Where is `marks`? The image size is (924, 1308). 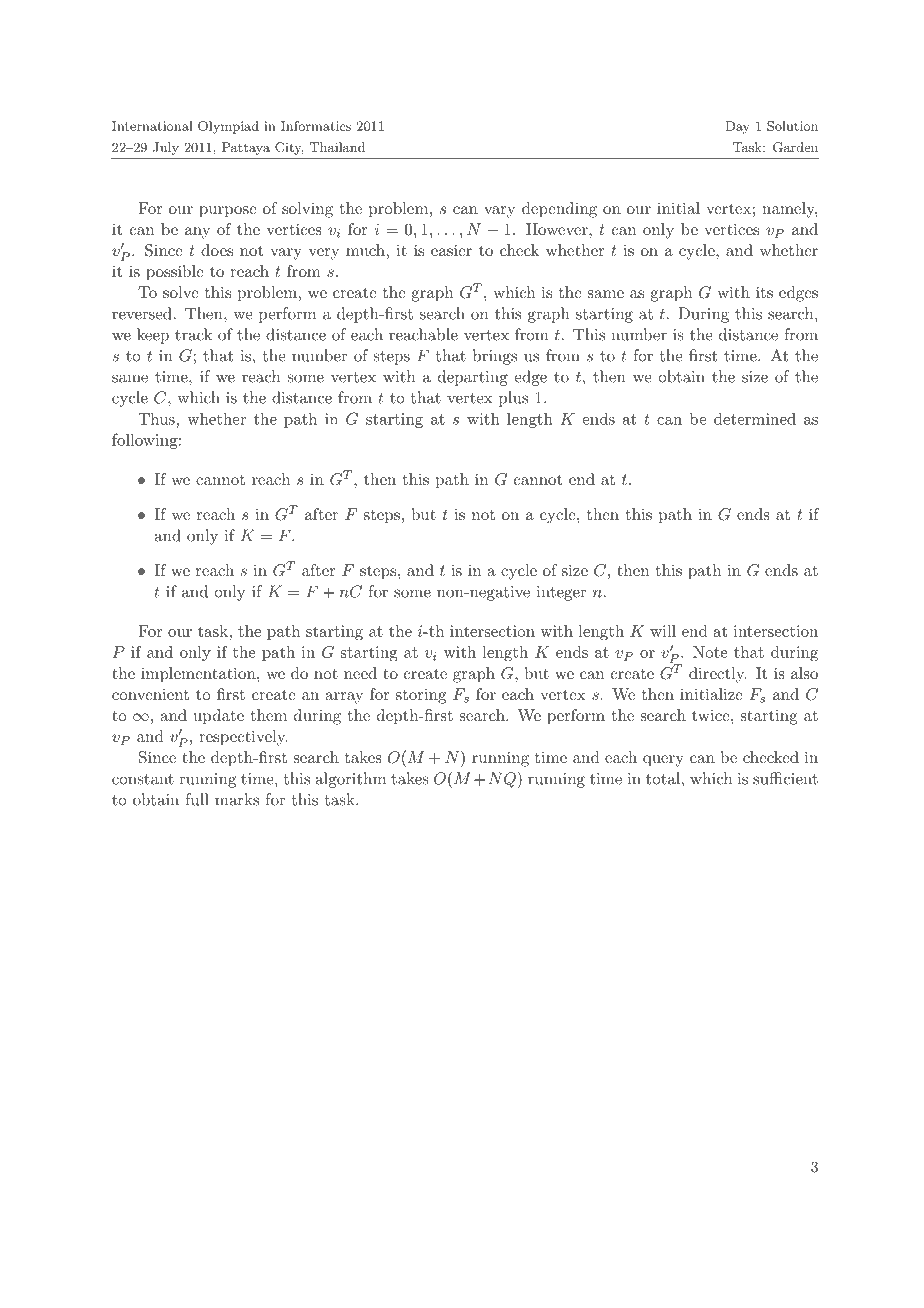
marks is located at coordinates (237, 799).
